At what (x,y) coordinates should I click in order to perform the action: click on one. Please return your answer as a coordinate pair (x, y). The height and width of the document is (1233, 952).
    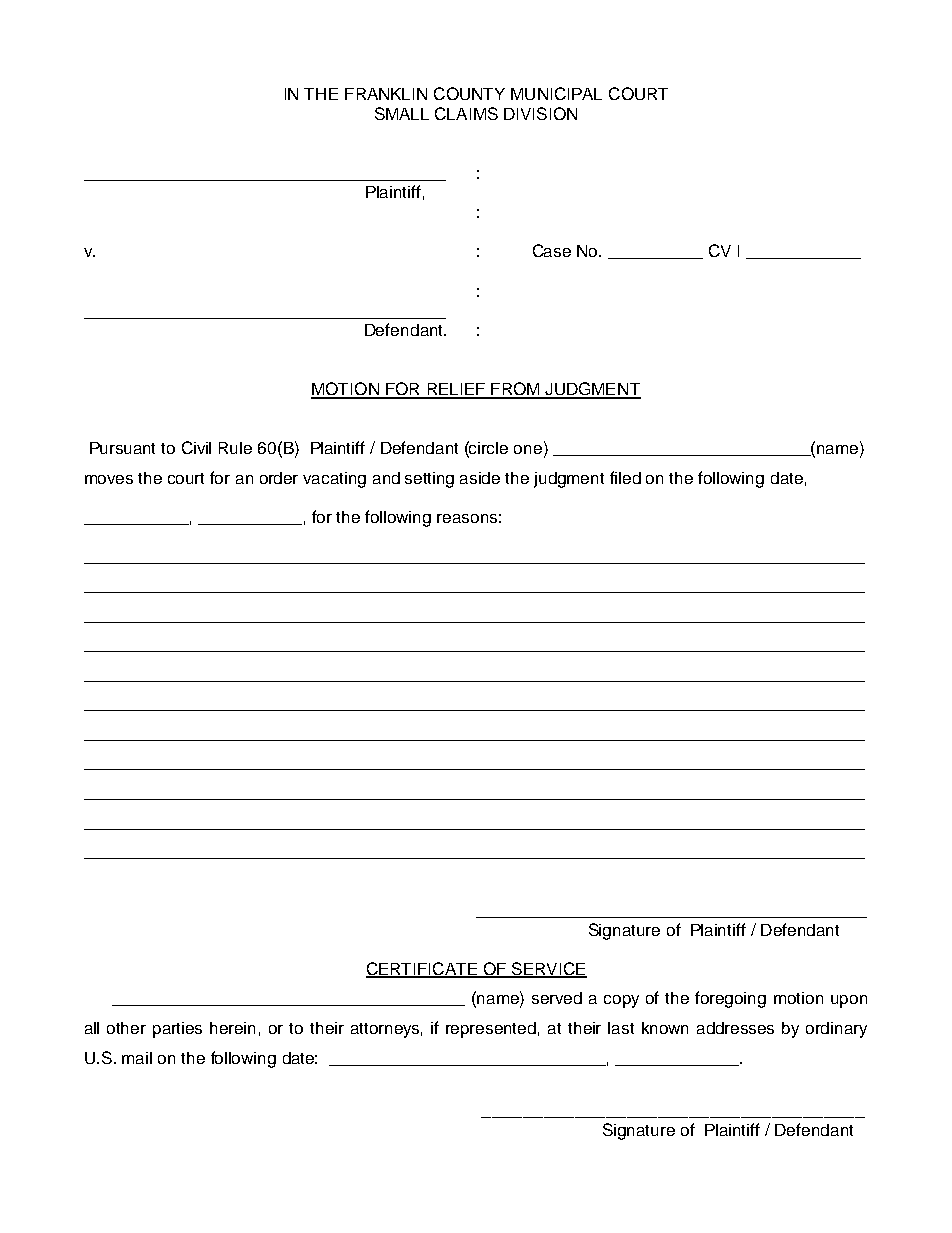
    Looking at the image, I should click on (528, 449).
